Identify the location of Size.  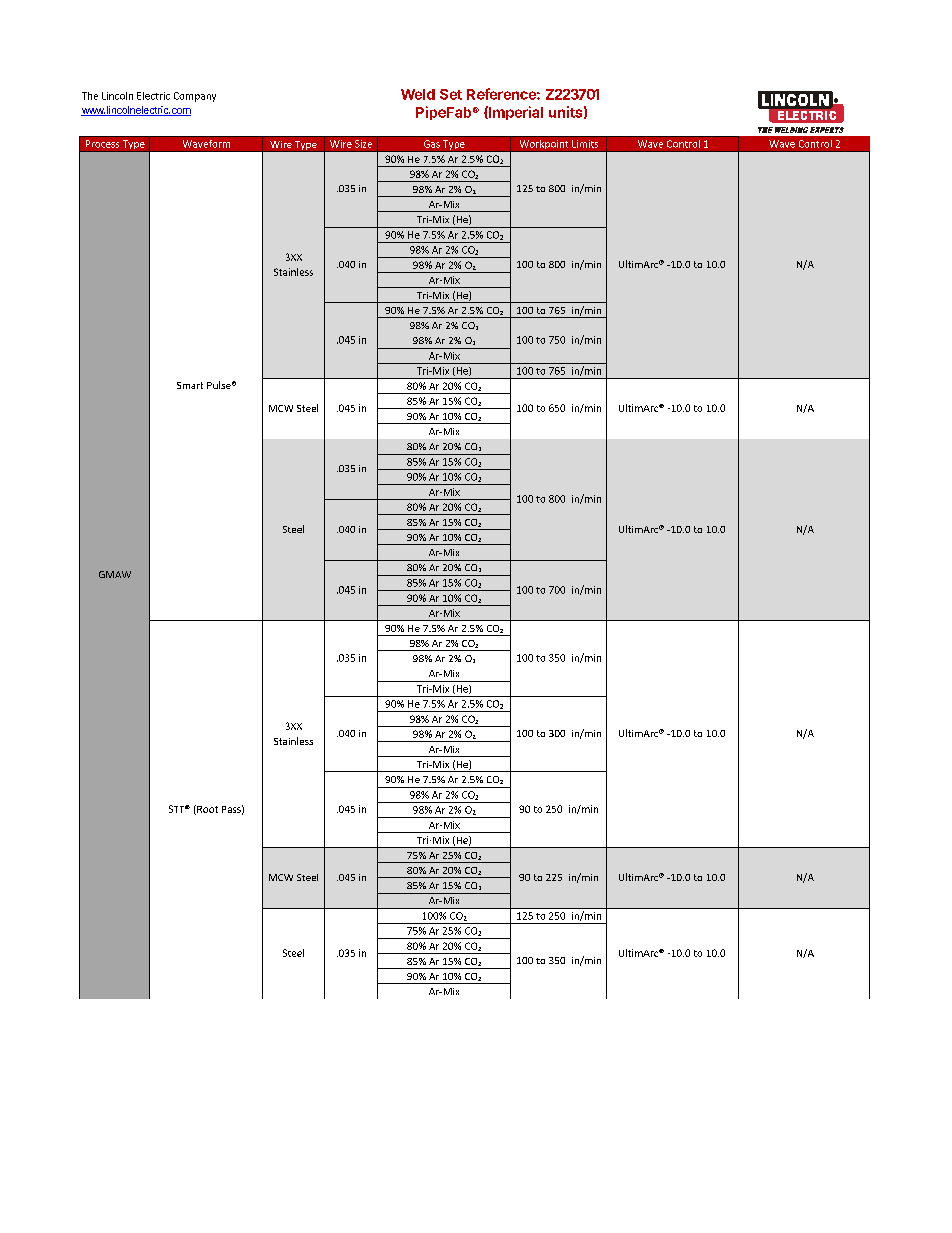
(363, 144).
